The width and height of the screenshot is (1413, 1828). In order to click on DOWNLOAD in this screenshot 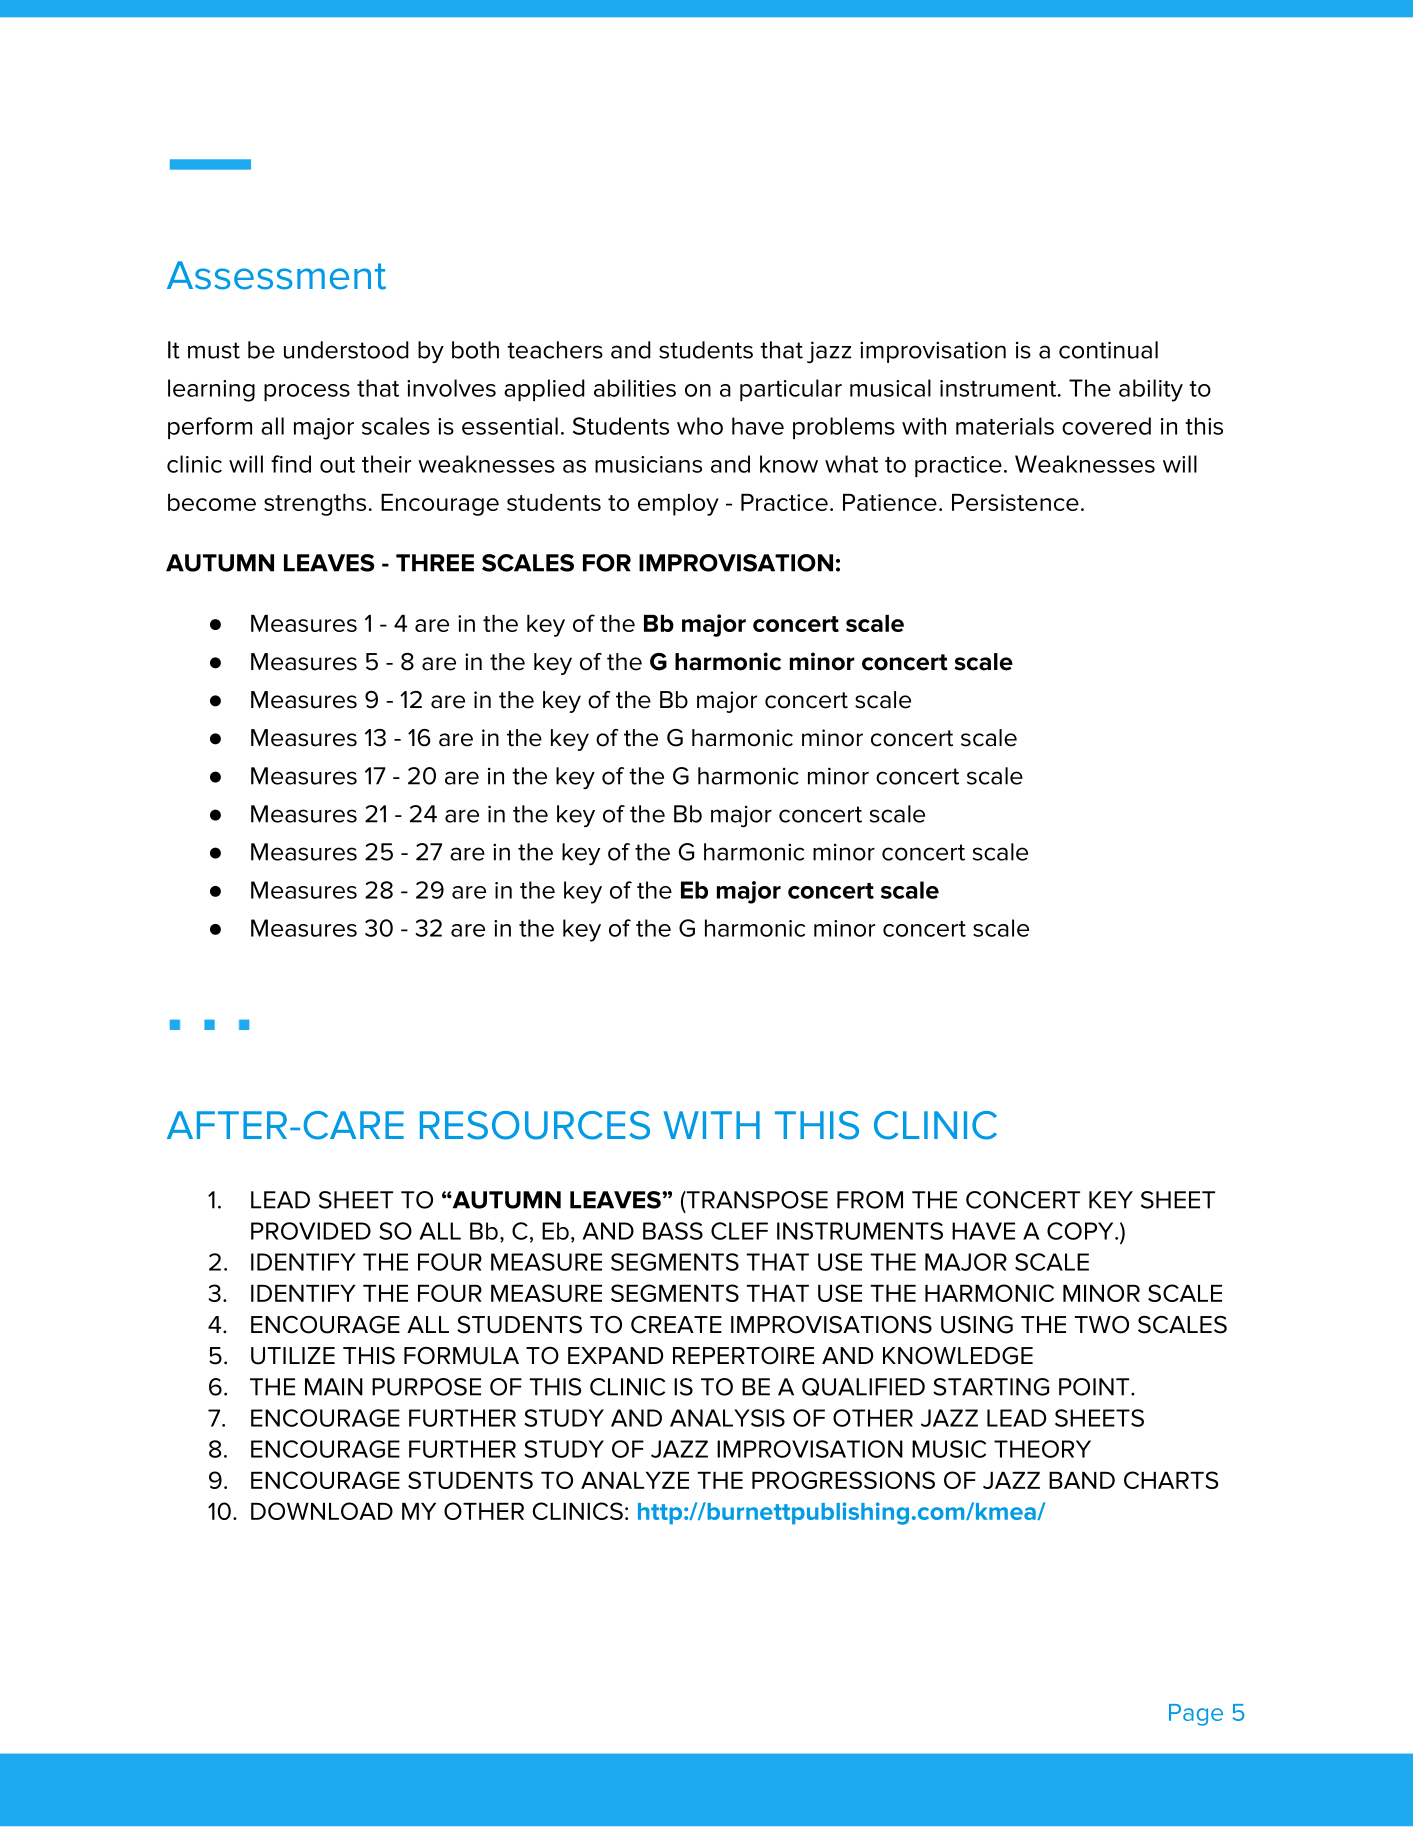, I will do `click(322, 1511)`.
